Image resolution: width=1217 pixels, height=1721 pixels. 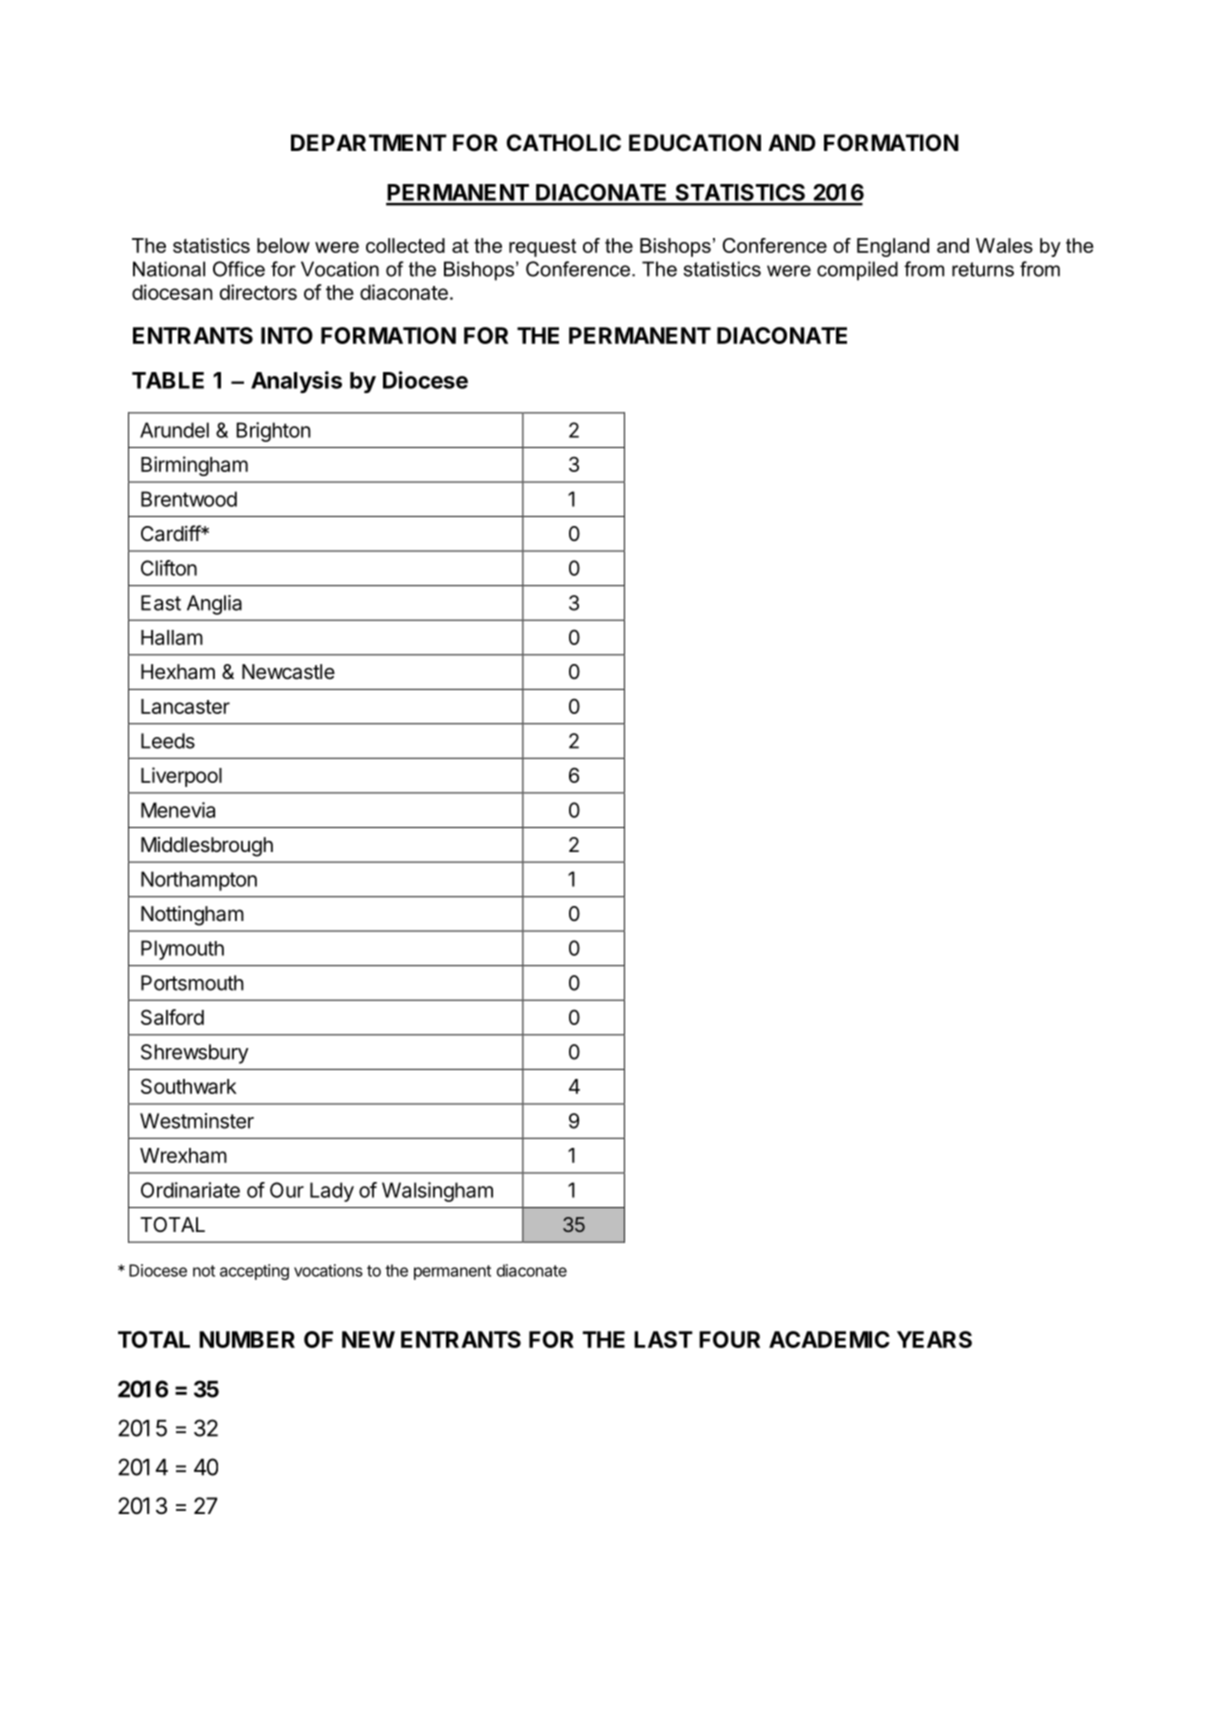 I want to click on England, so click(x=893, y=247).
